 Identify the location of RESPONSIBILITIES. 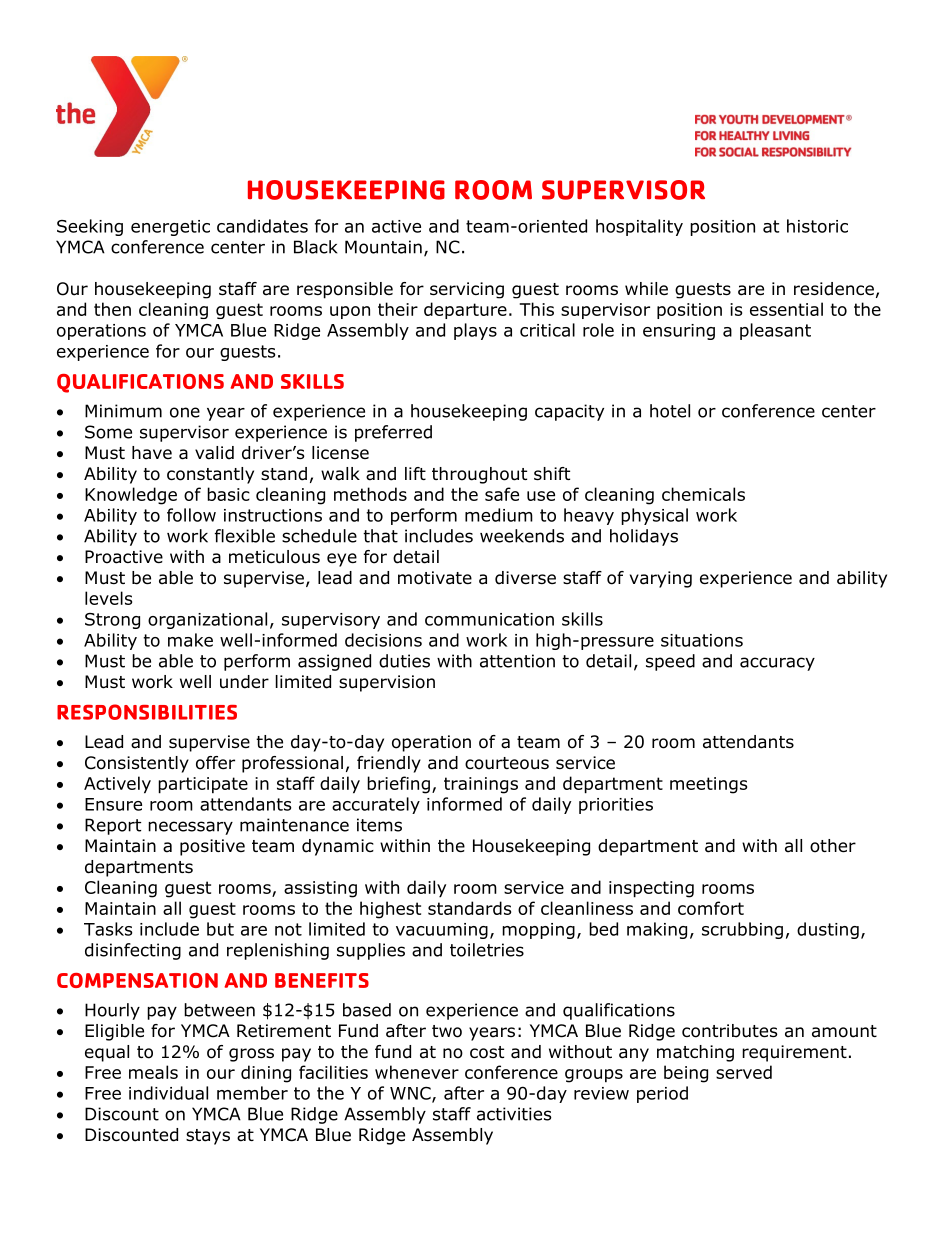
(147, 712).
